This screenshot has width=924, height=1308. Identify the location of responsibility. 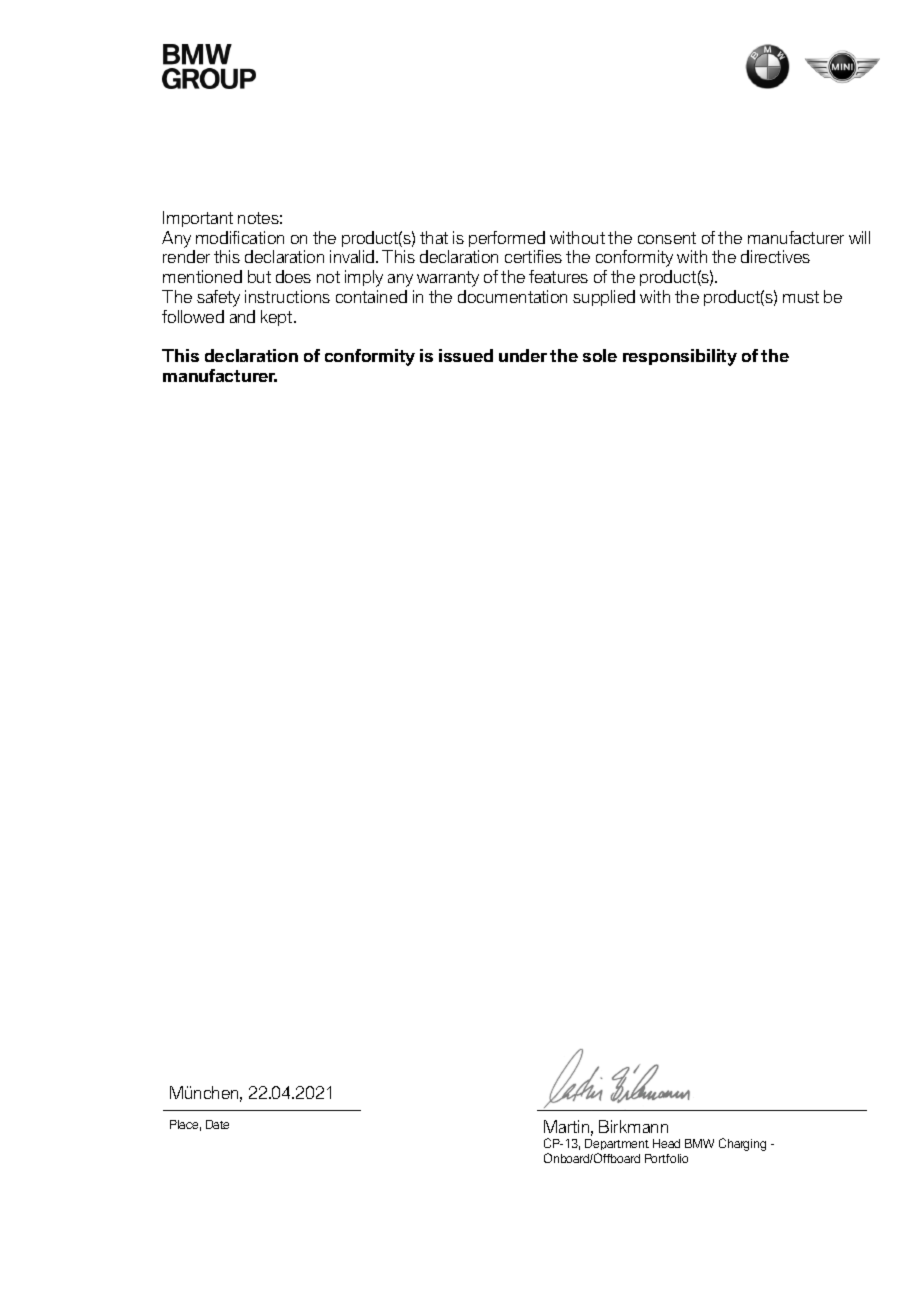
(680, 357).
